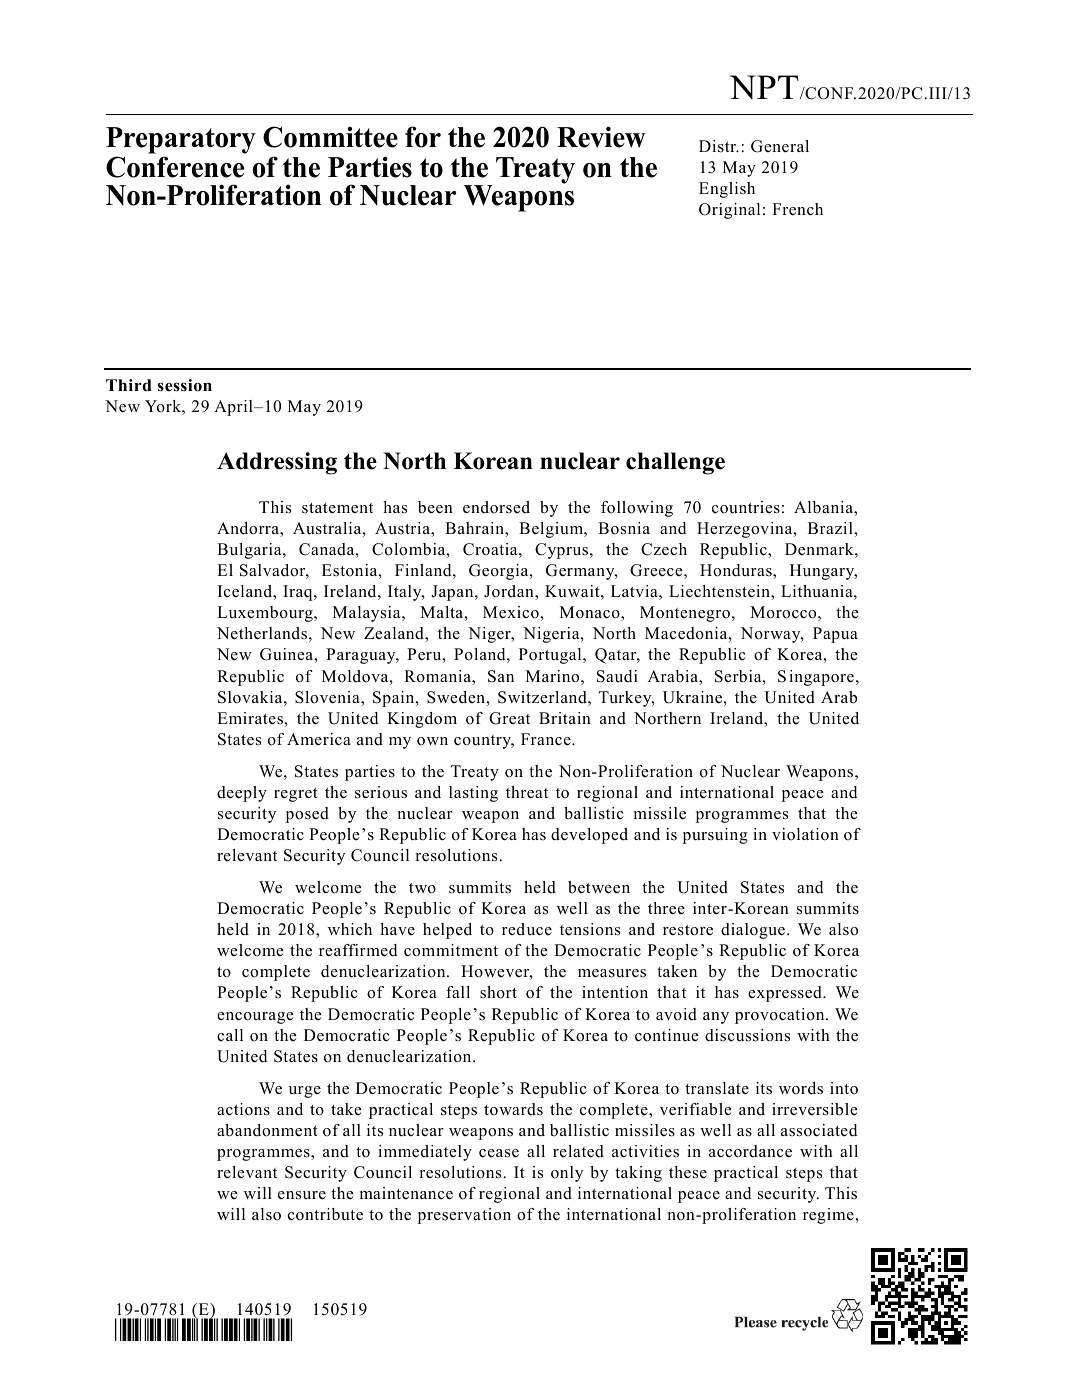 This page has width=1077, height=1394. Describe the element at coordinates (447, 931) in the page. I see `helped` at that location.
